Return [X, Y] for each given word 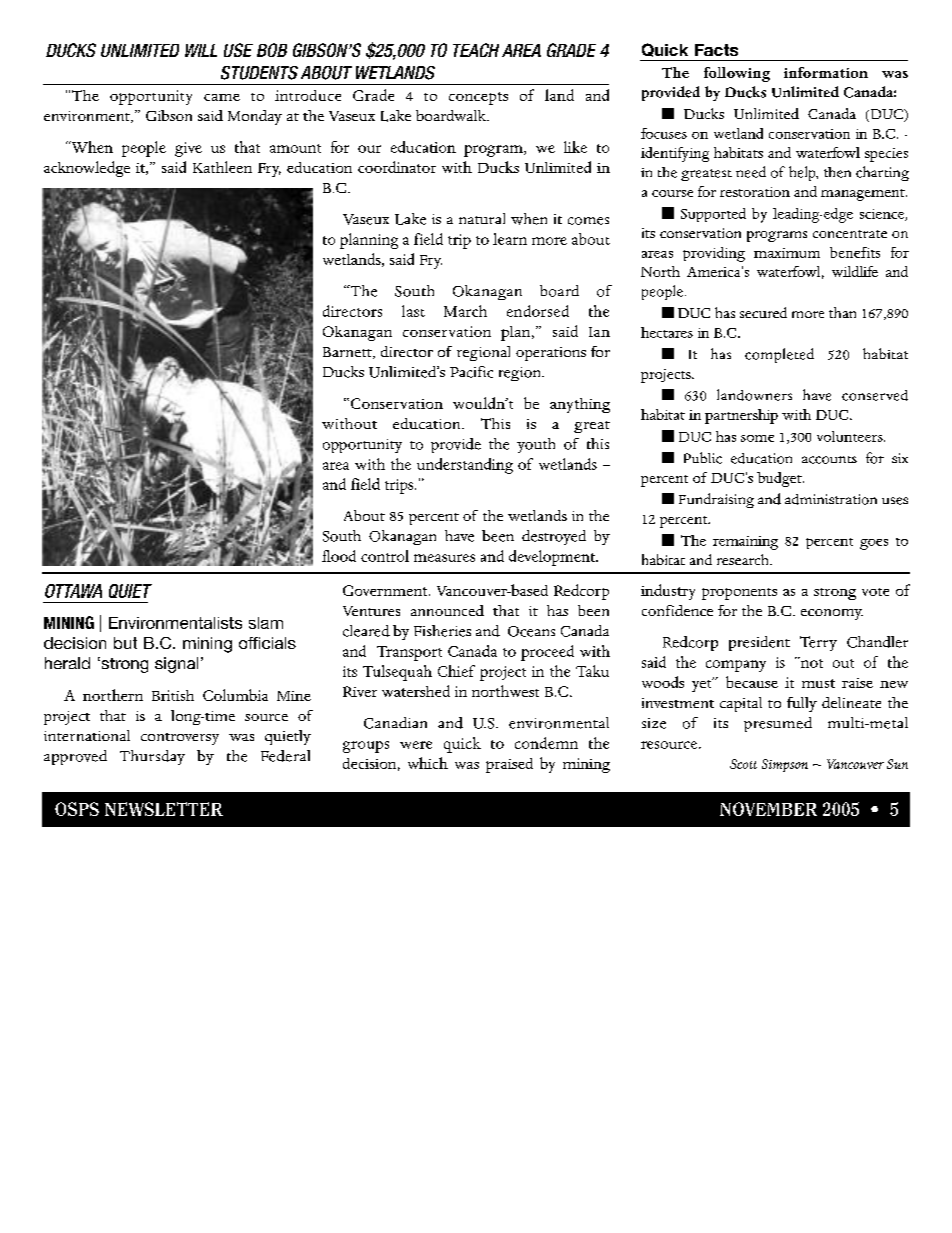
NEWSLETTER [164, 809]
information [826, 72]
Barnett [348, 353]
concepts [478, 98]
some [757, 438]
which [428, 763]
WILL [201, 50]
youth [536, 445]
